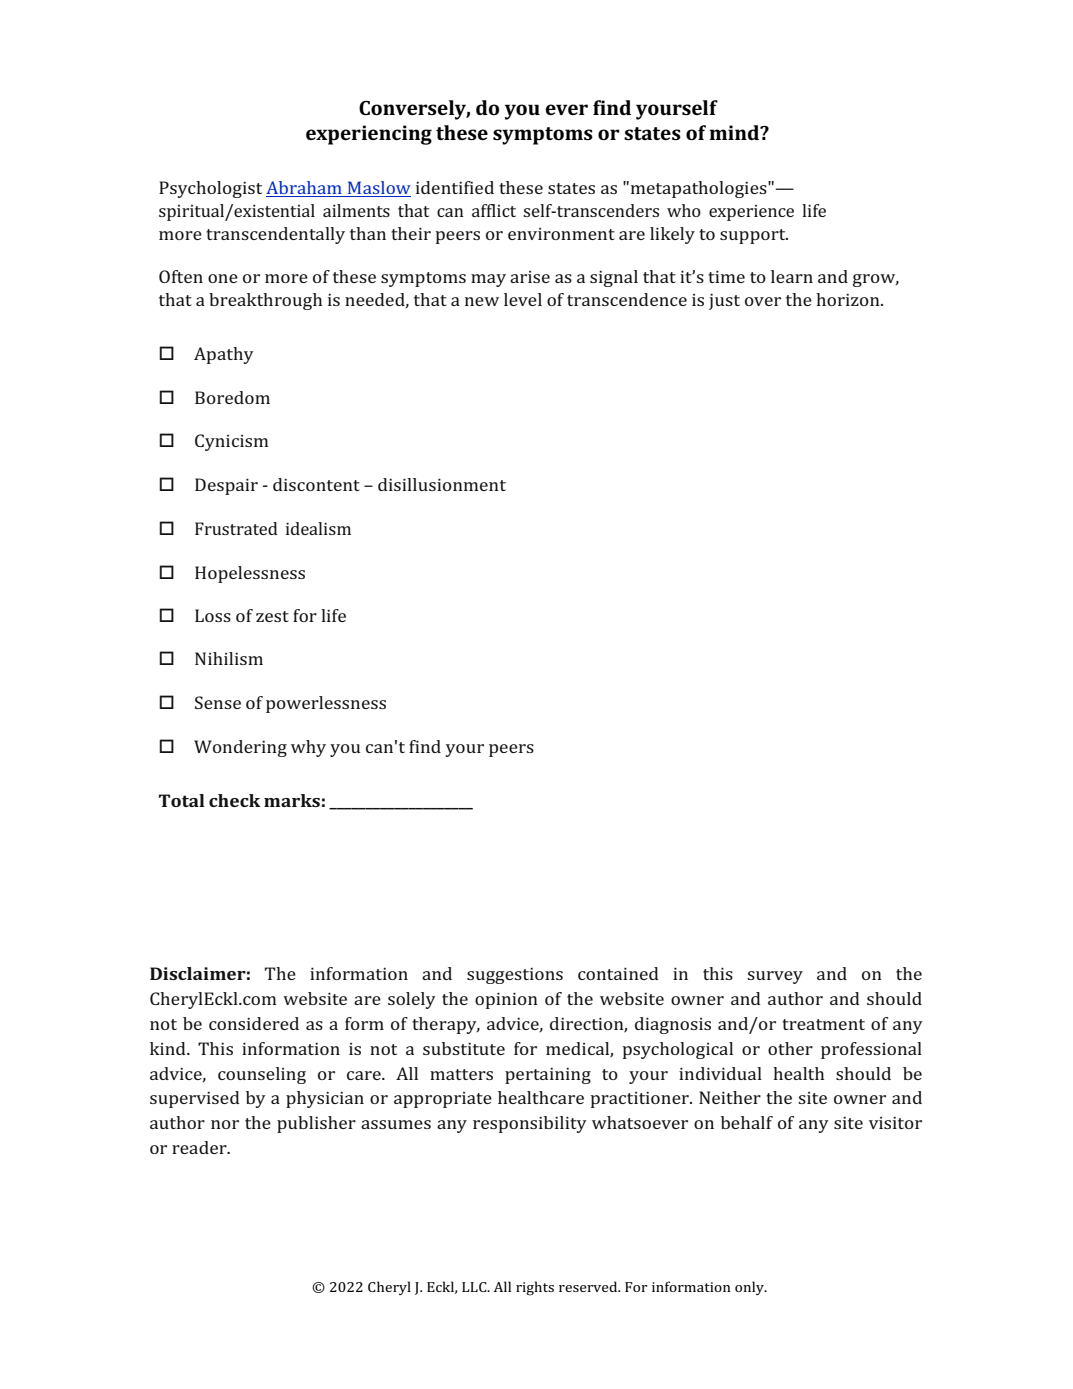 The height and width of the document is (1389, 1073). I want to click on rights, so click(535, 1288).
